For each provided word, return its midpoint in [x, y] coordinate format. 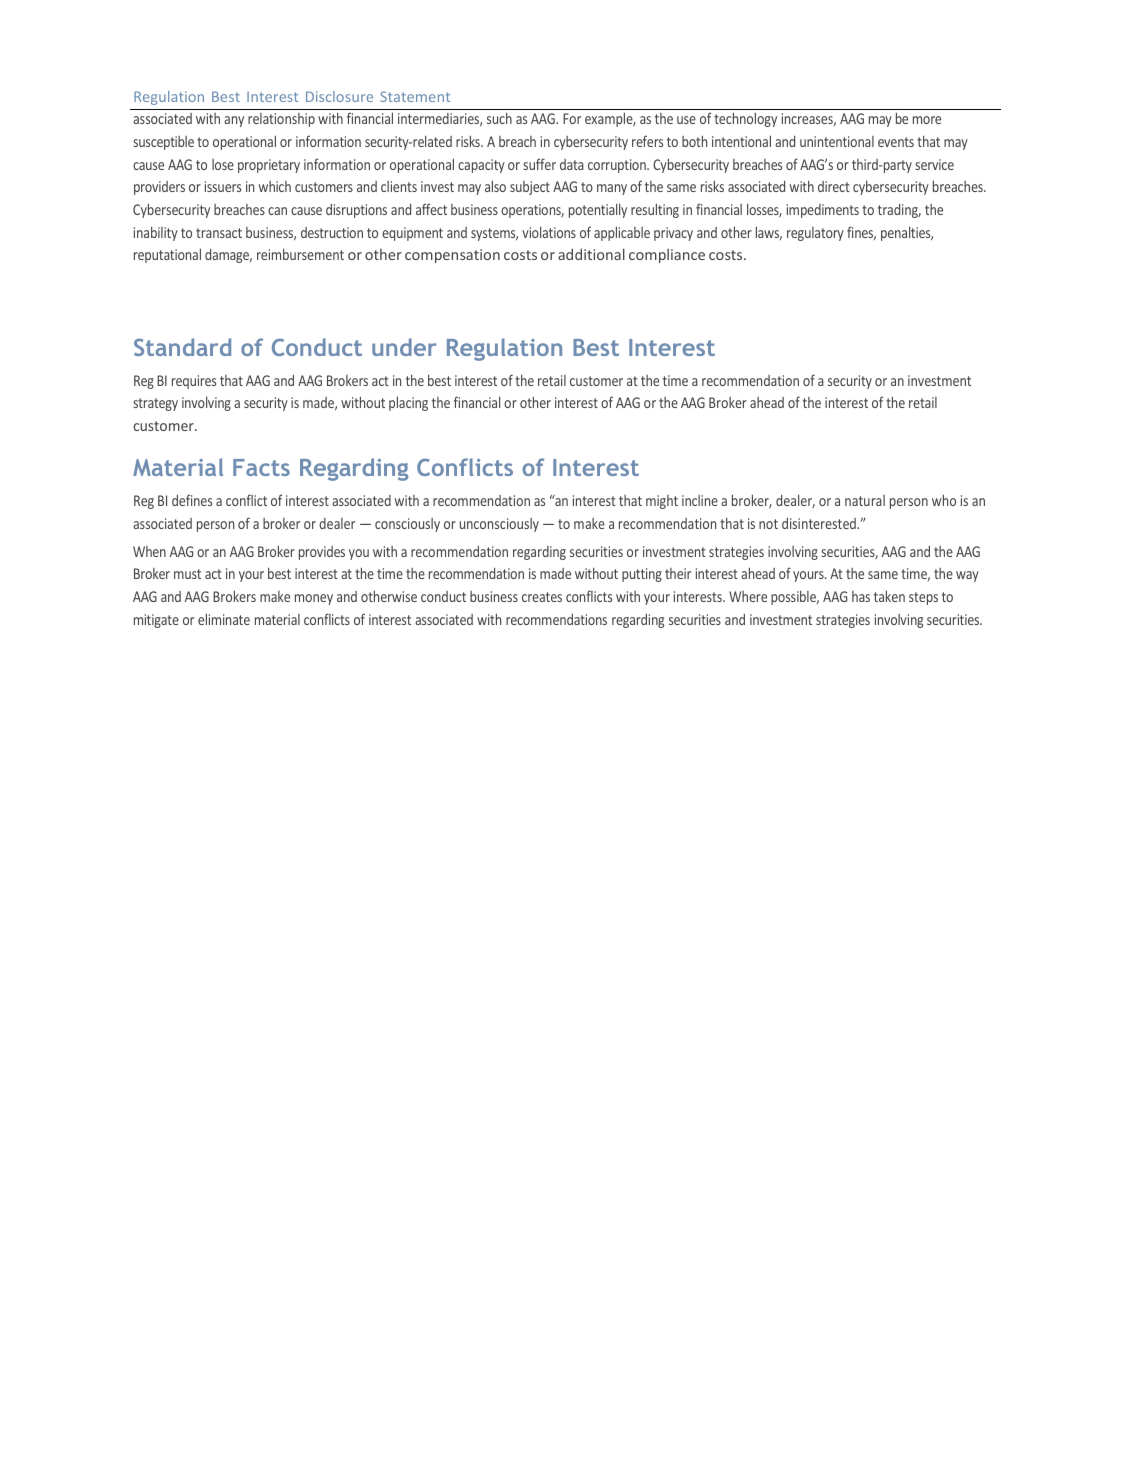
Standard [182, 347]
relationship [281, 120]
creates [542, 597]
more [927, 120]
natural [865, 500]
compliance [667, 256]
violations [549, 232]
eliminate [224, 619]
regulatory [815, 234]
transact [219, 233]
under [404, 347]
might [662, 502]
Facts [261, 467]
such [499, 118]
